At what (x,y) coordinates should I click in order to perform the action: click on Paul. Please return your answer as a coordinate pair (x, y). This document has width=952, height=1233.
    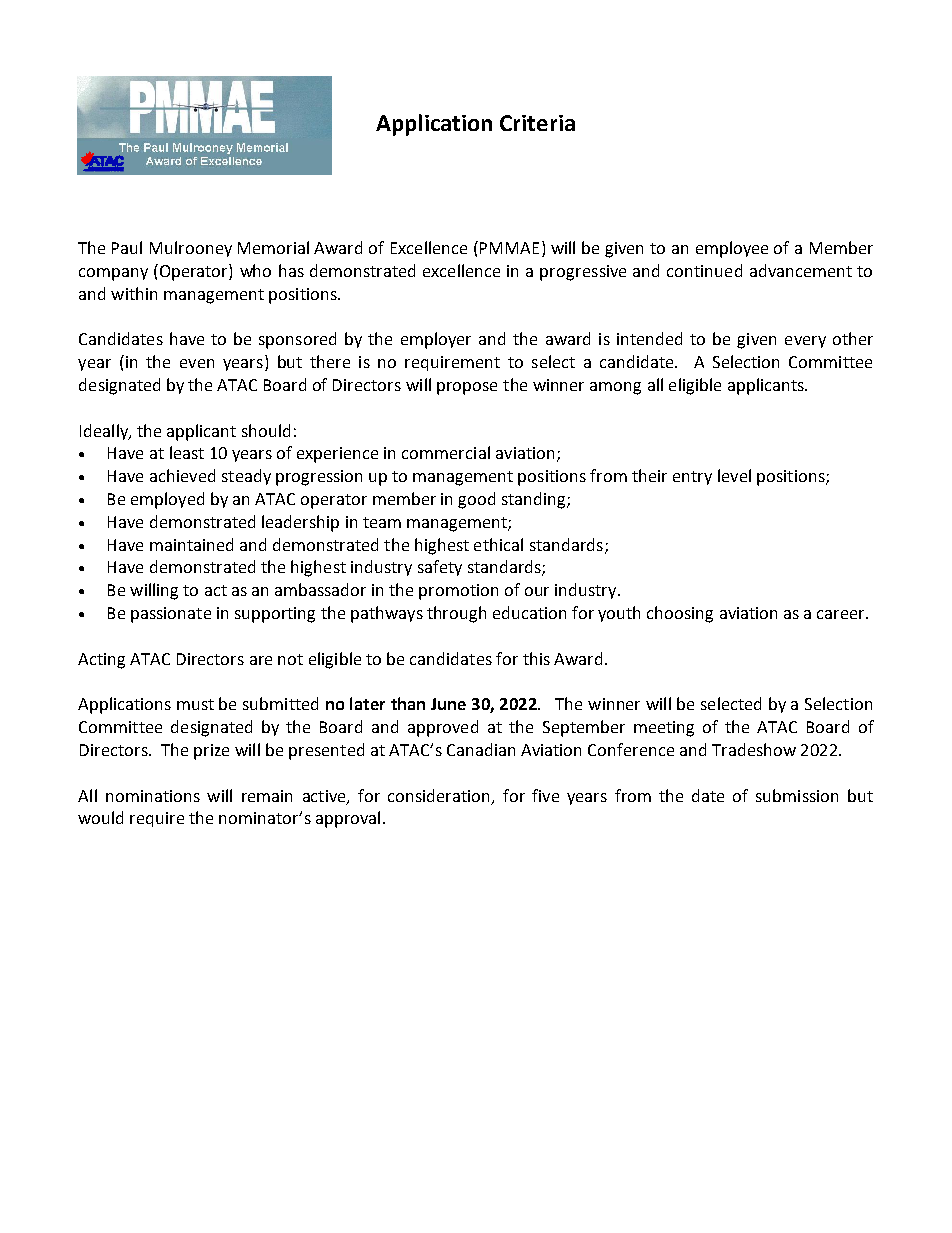
    Looking at the image, I should click on (127, 247).
